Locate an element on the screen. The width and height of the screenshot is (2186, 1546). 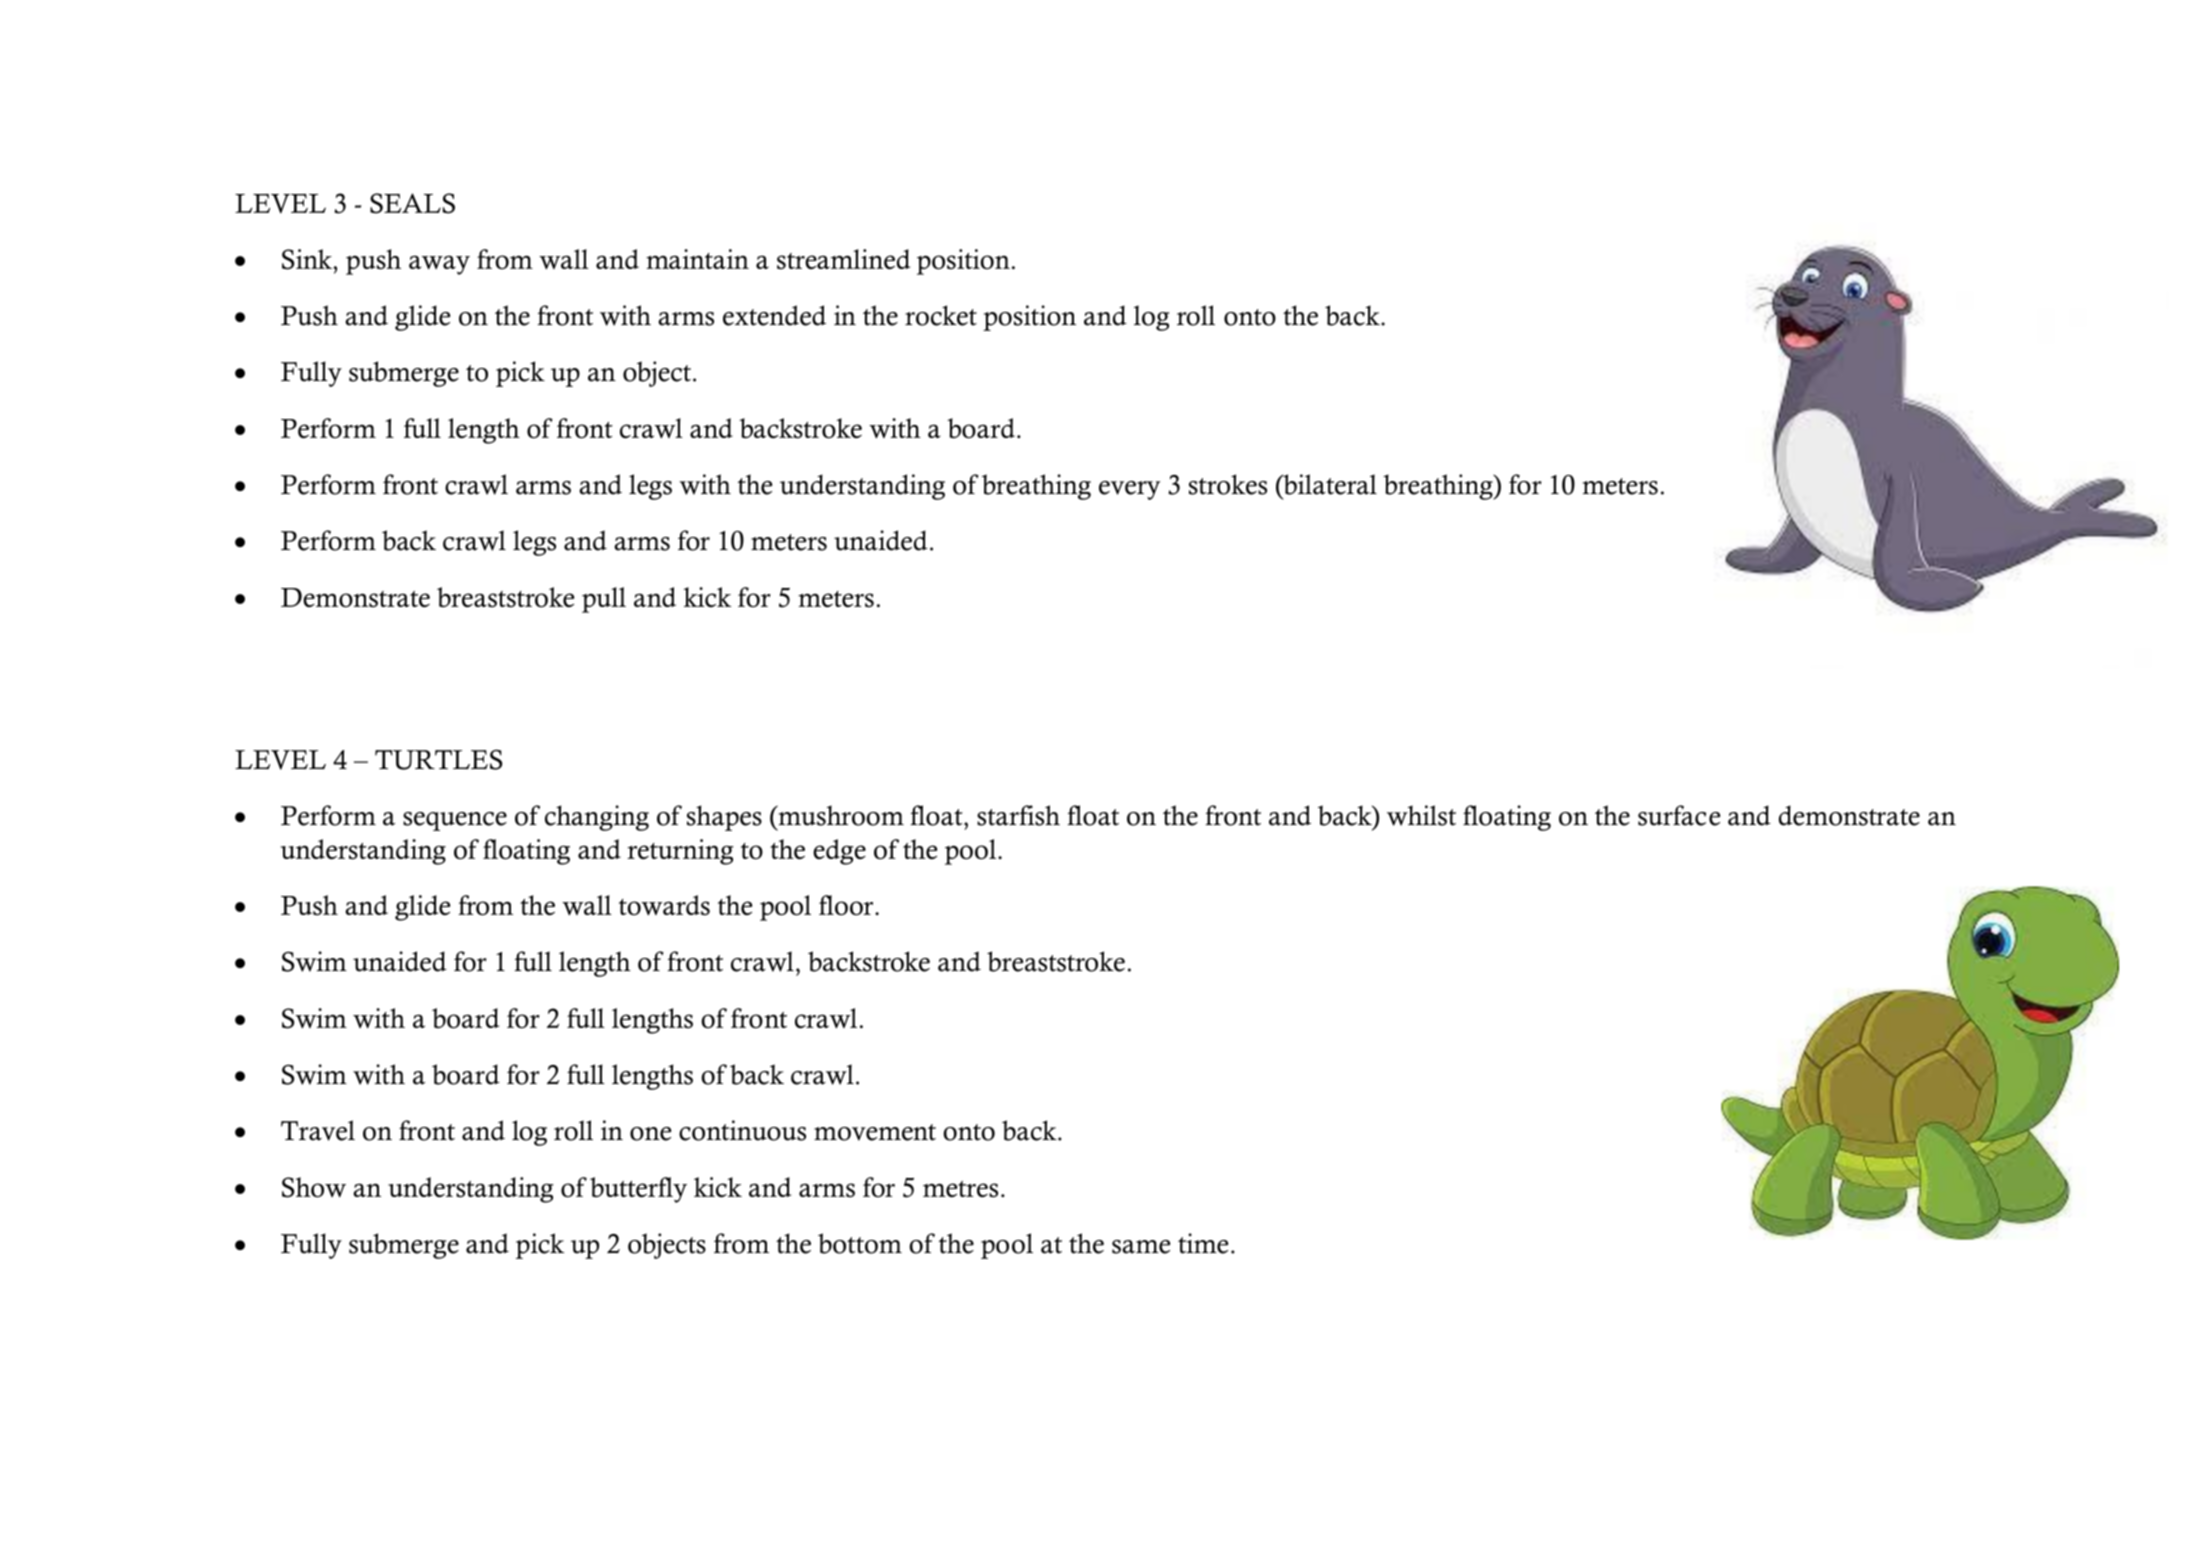
metres is located at coordinates (960, 1189).
